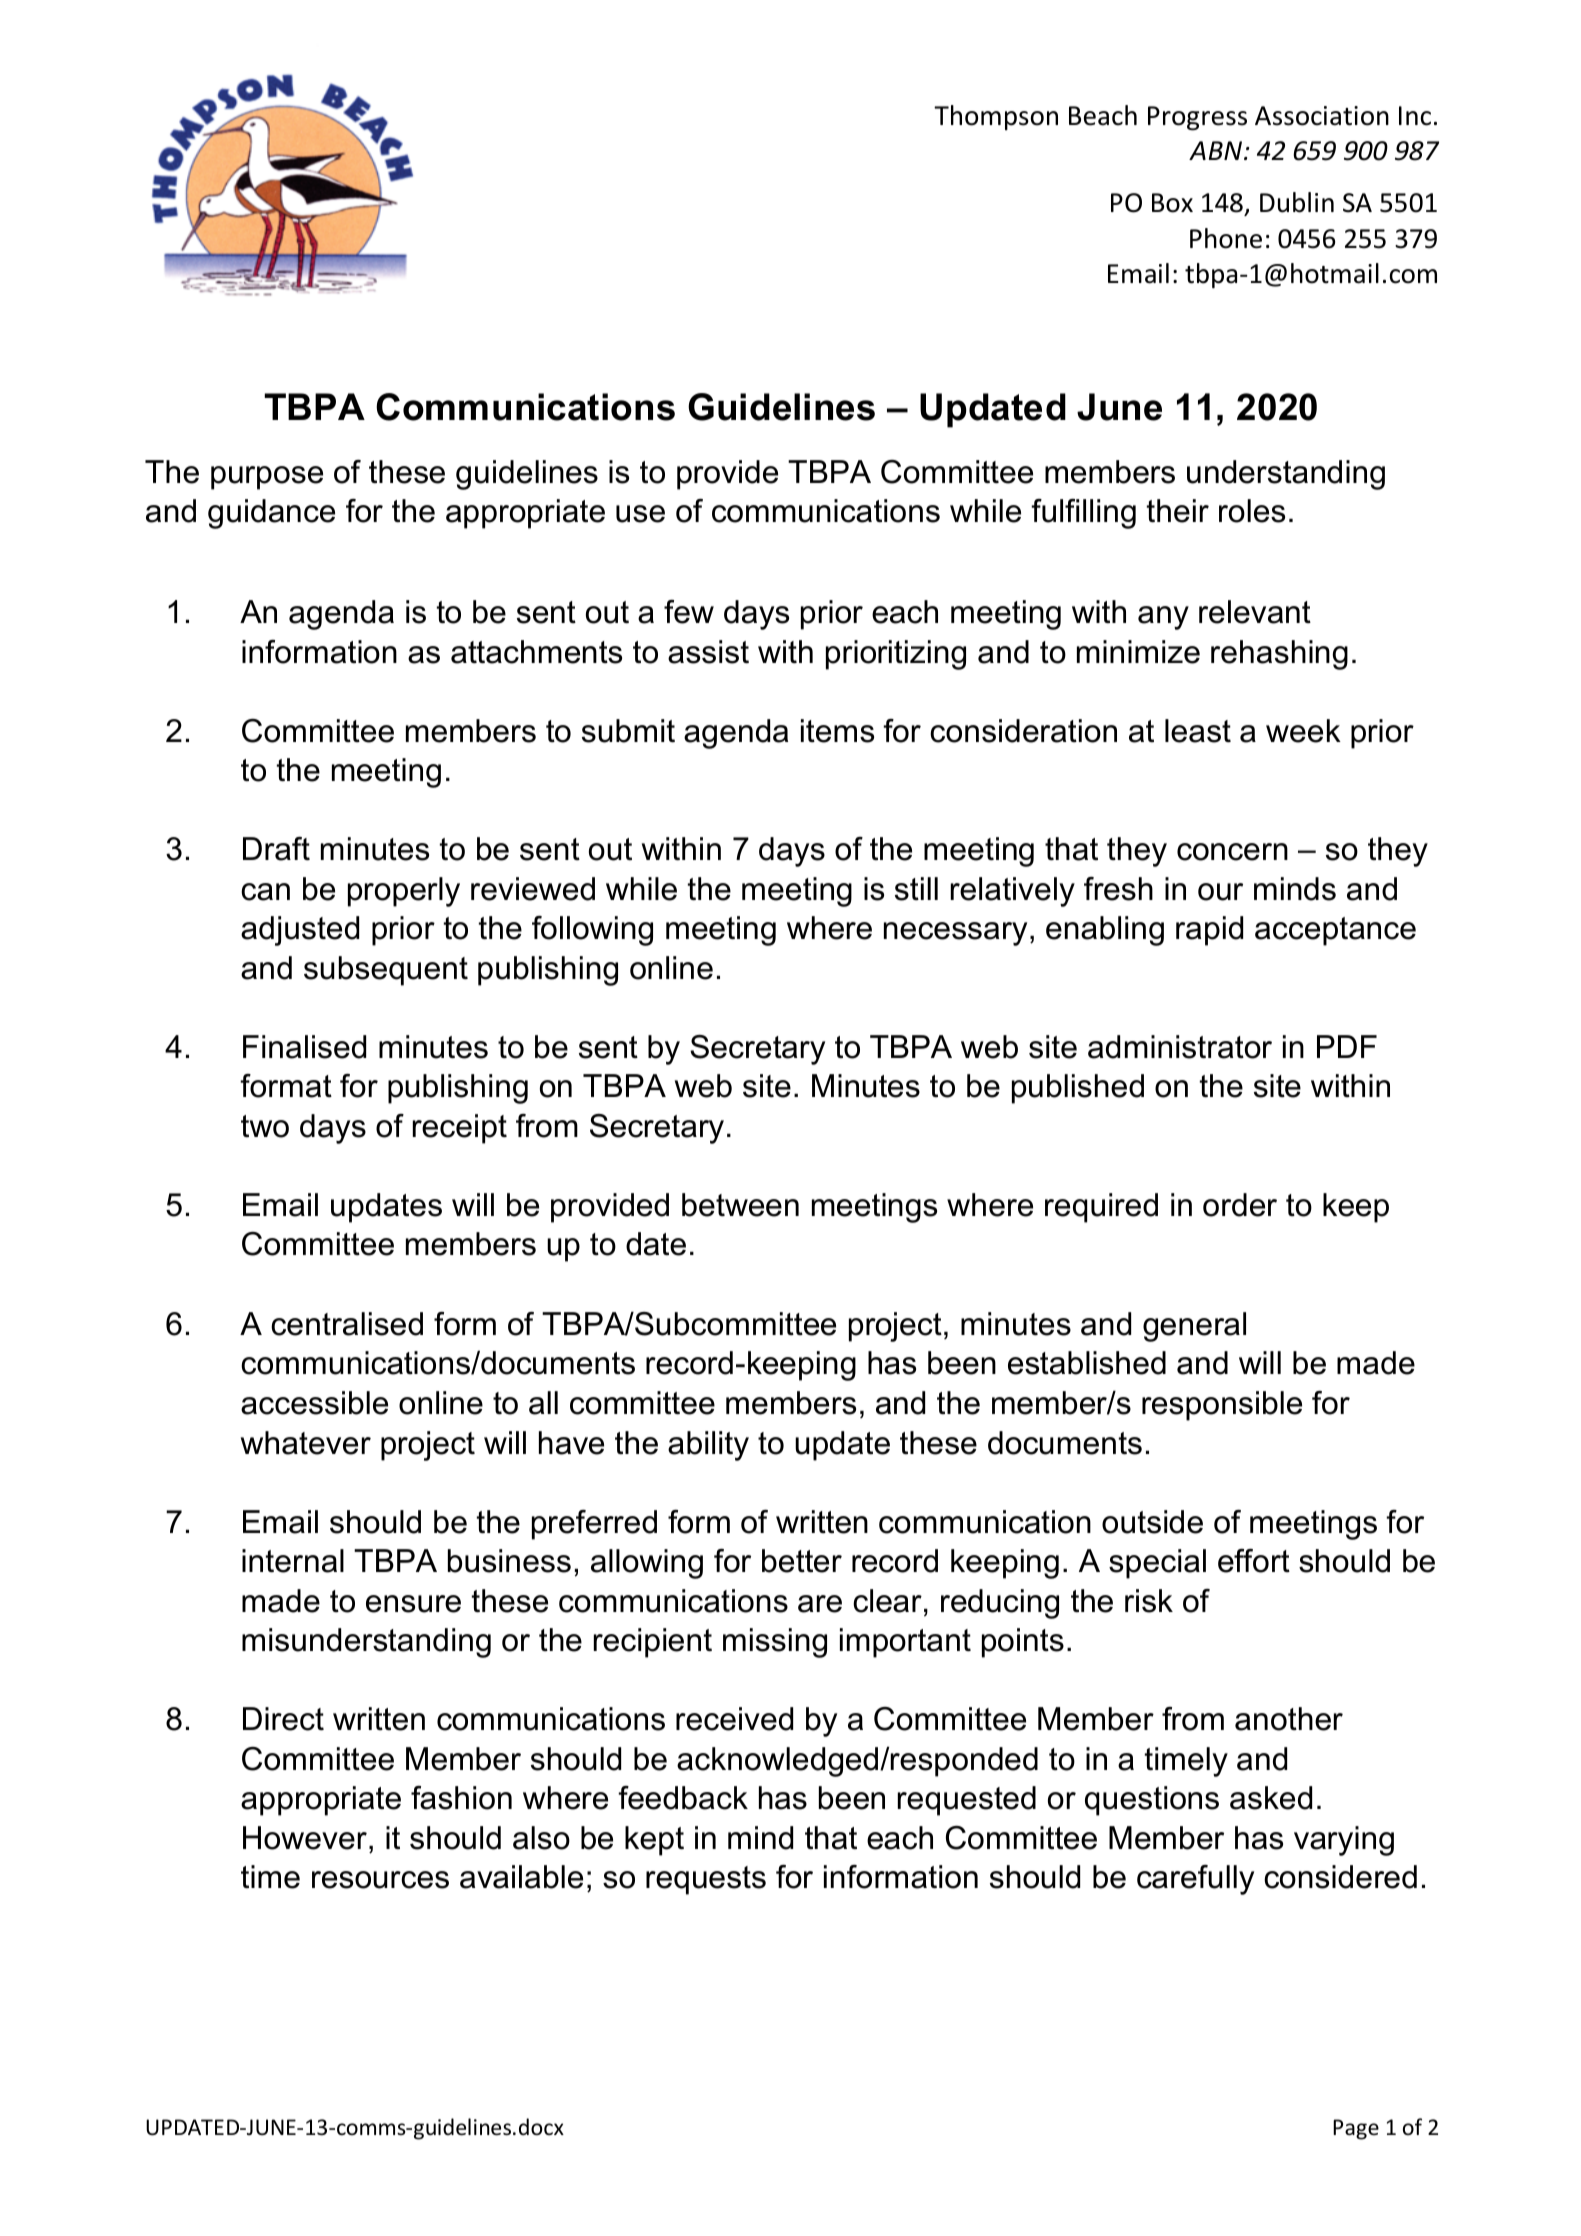 The height and width of the screenshot is (2236, 1581). What do you see at coordinates (460, 1129) in the screenshot?
I see `receipt` at bounding box center [460, 1129].
